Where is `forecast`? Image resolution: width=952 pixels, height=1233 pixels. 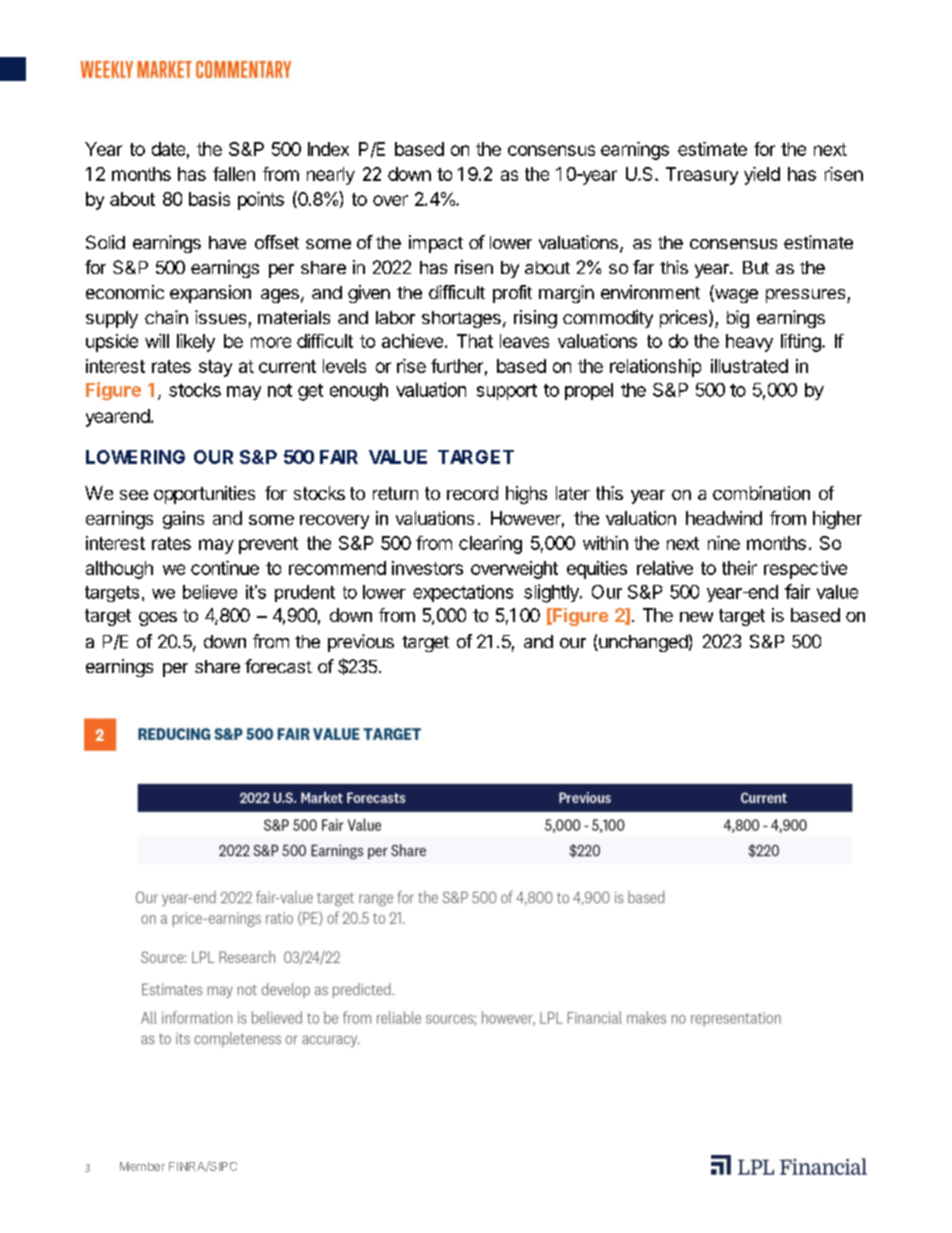
forecast is located at coordinates (278, 666).
